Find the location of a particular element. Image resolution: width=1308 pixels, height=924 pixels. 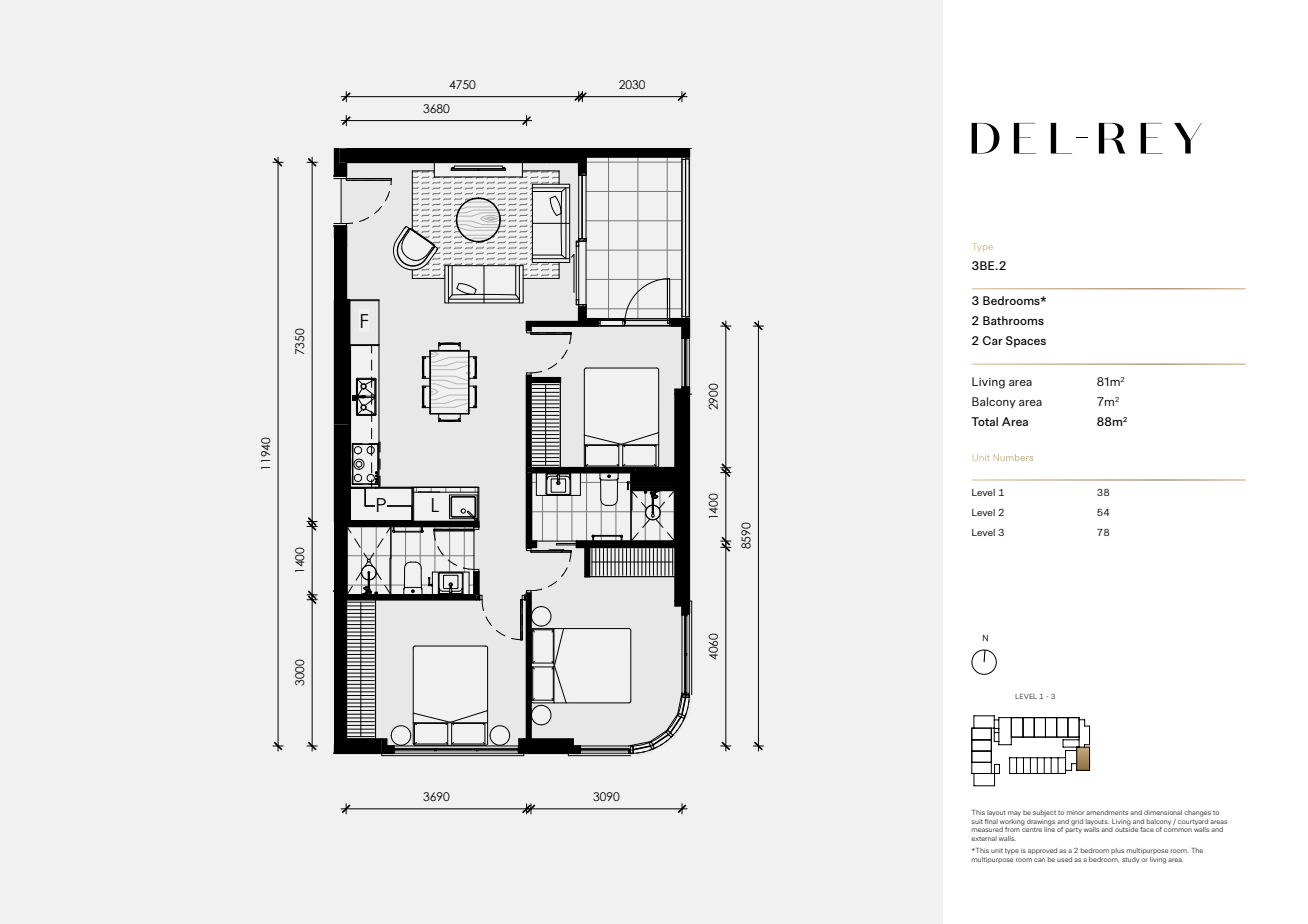

outside is located at coordinates (1126, 828).
